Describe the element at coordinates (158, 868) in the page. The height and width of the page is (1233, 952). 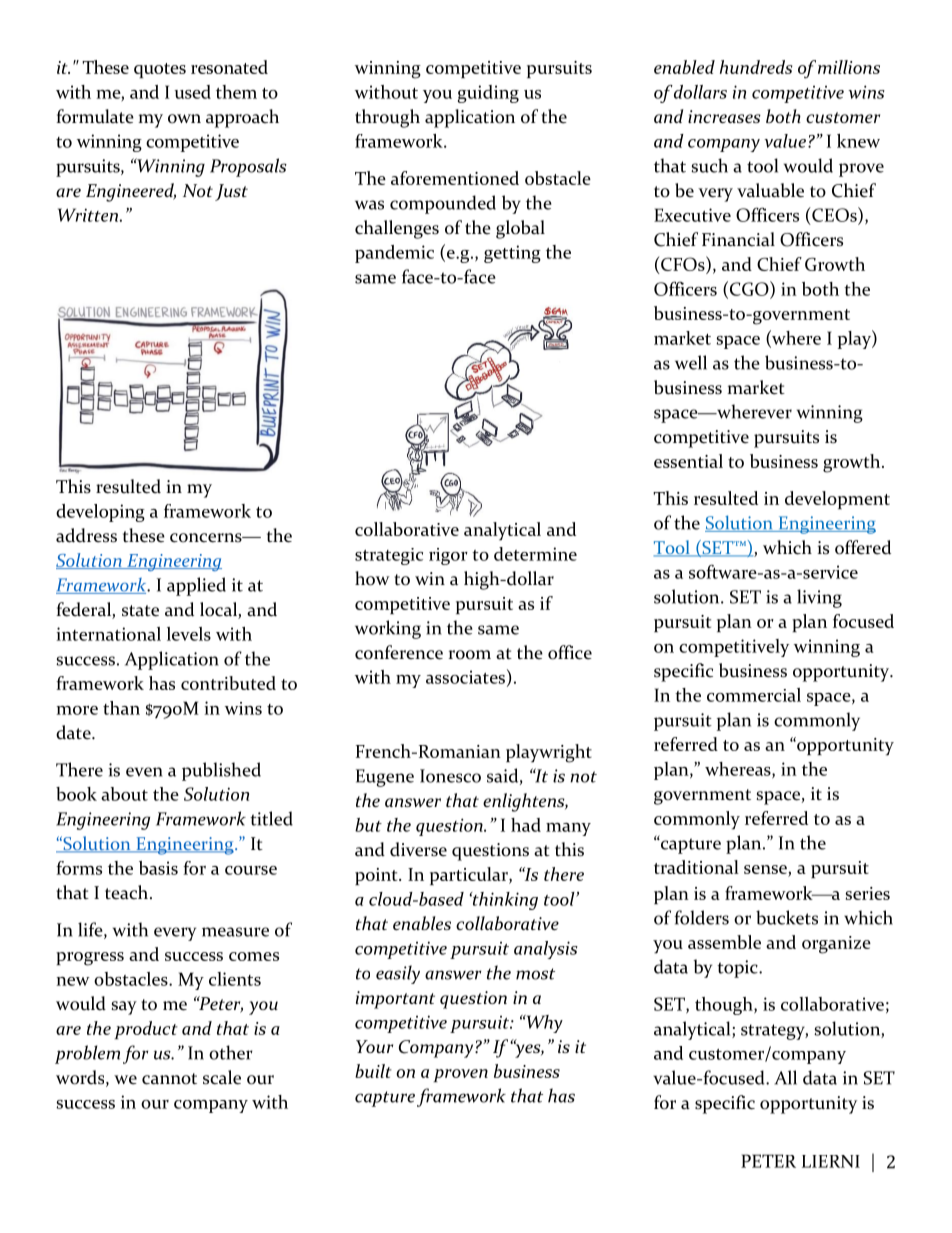
I see `basis` at that location.
